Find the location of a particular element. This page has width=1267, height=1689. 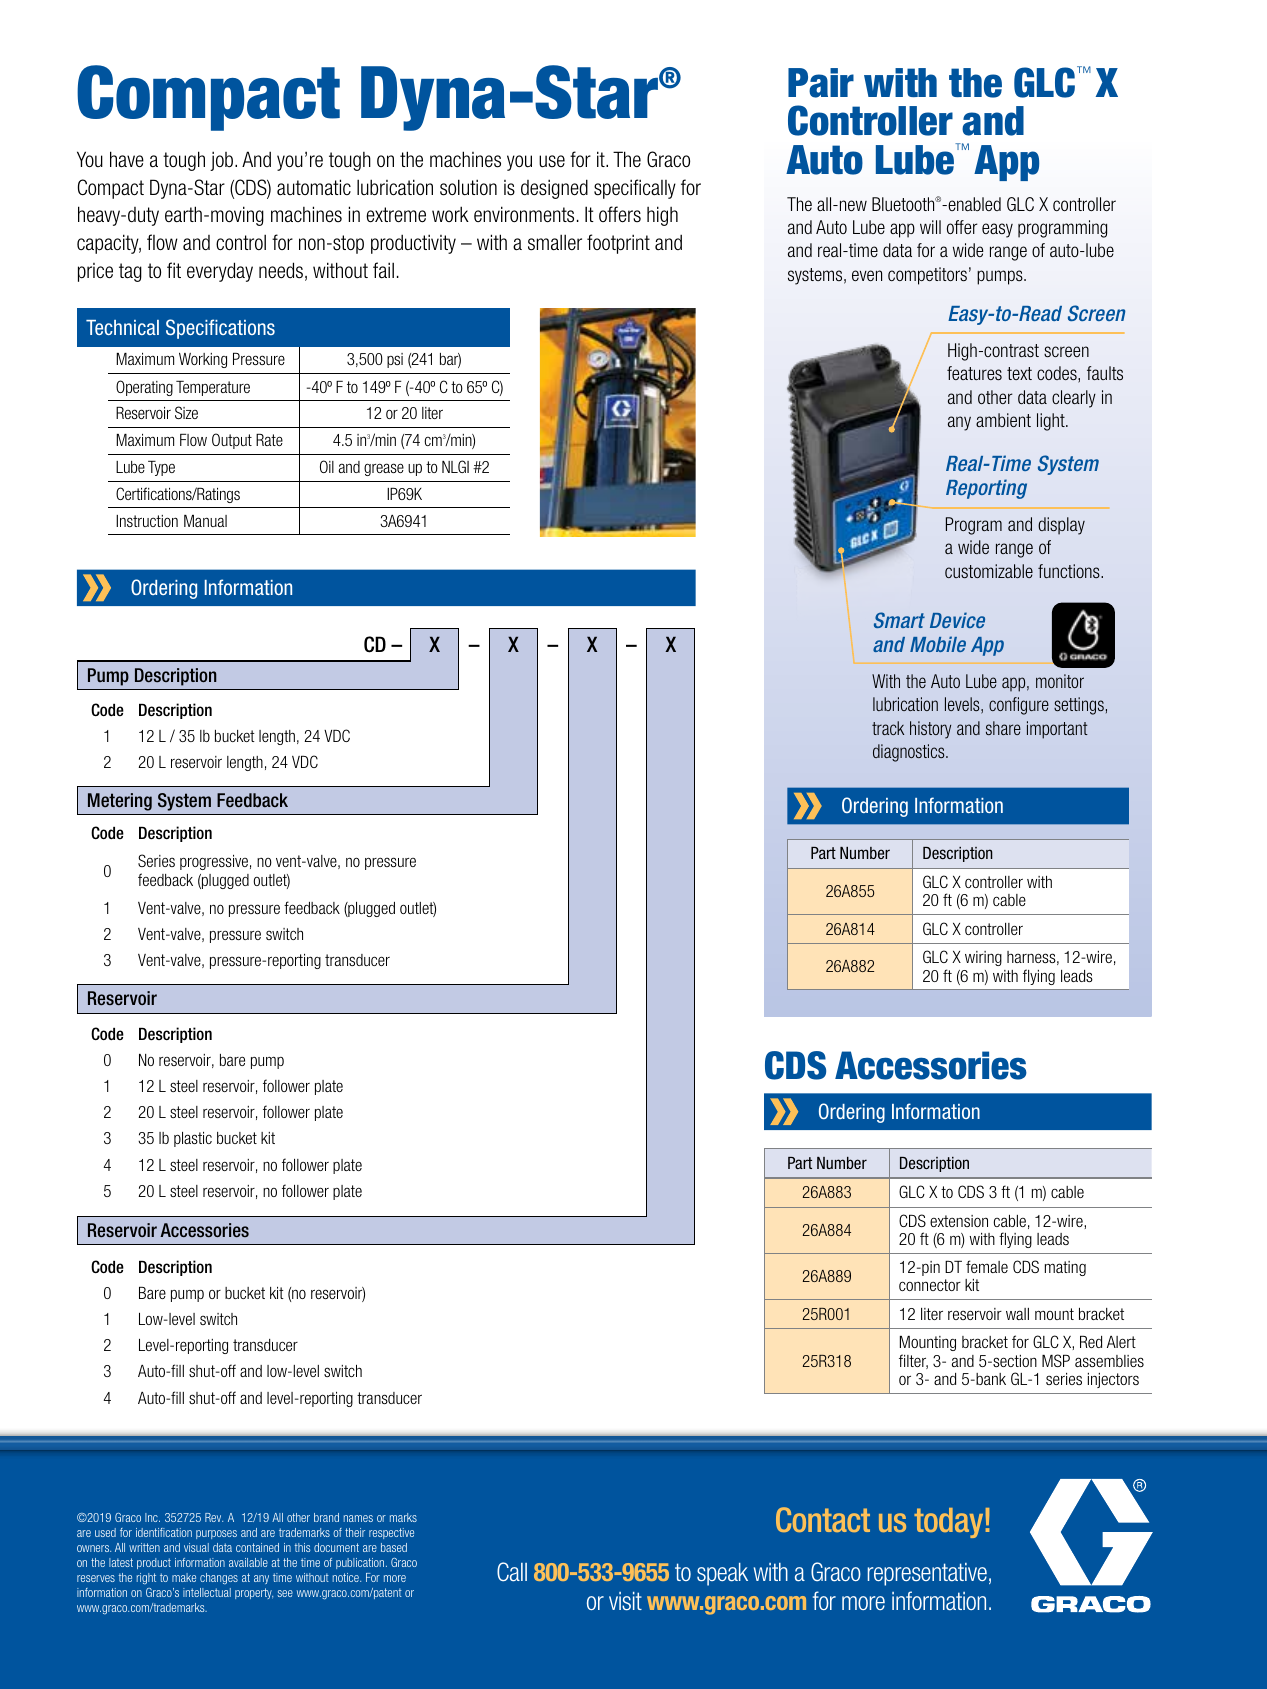

visual is located at coordinates (196, 1547).
